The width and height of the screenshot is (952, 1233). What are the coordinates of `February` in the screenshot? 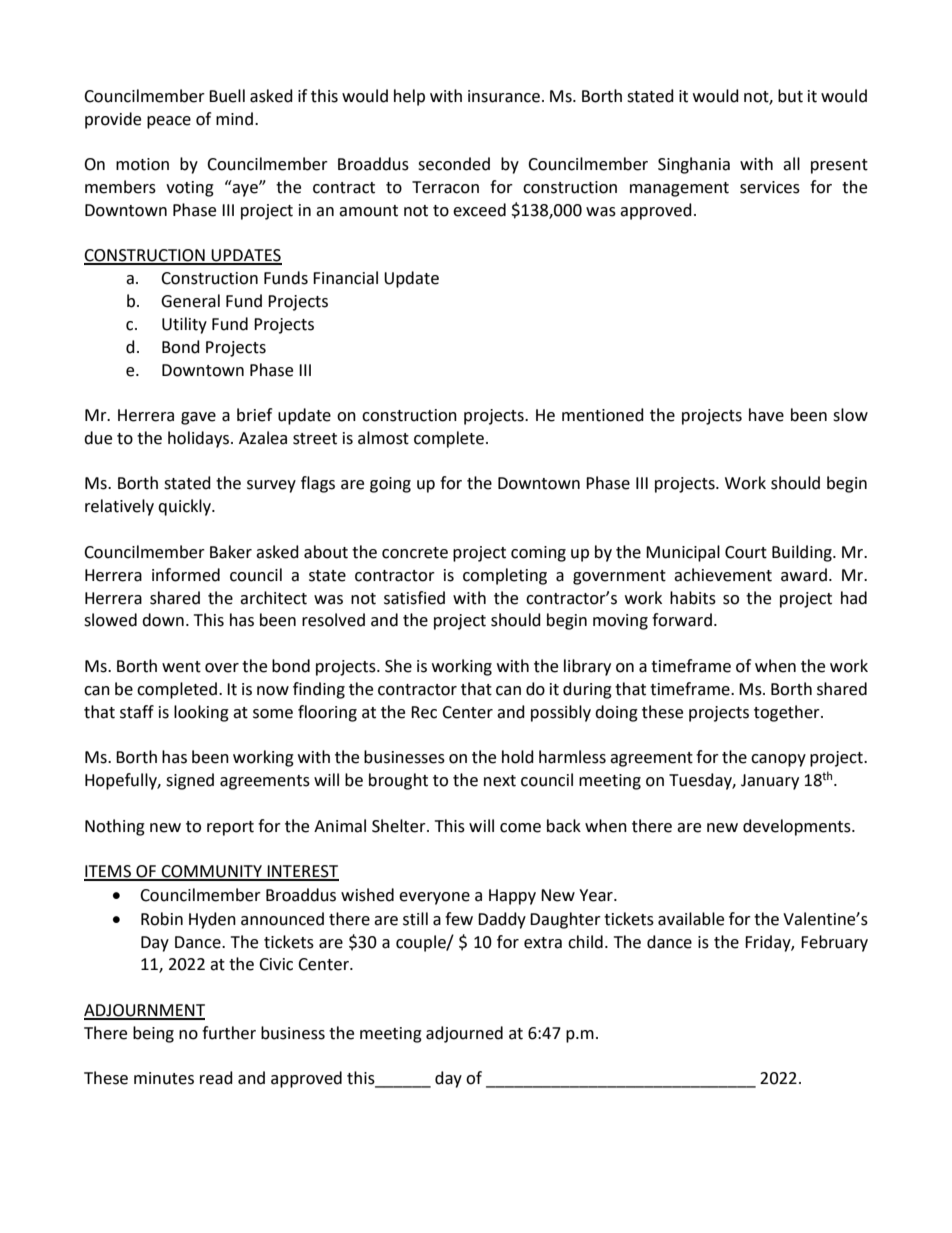 It's located at (834, 943).
